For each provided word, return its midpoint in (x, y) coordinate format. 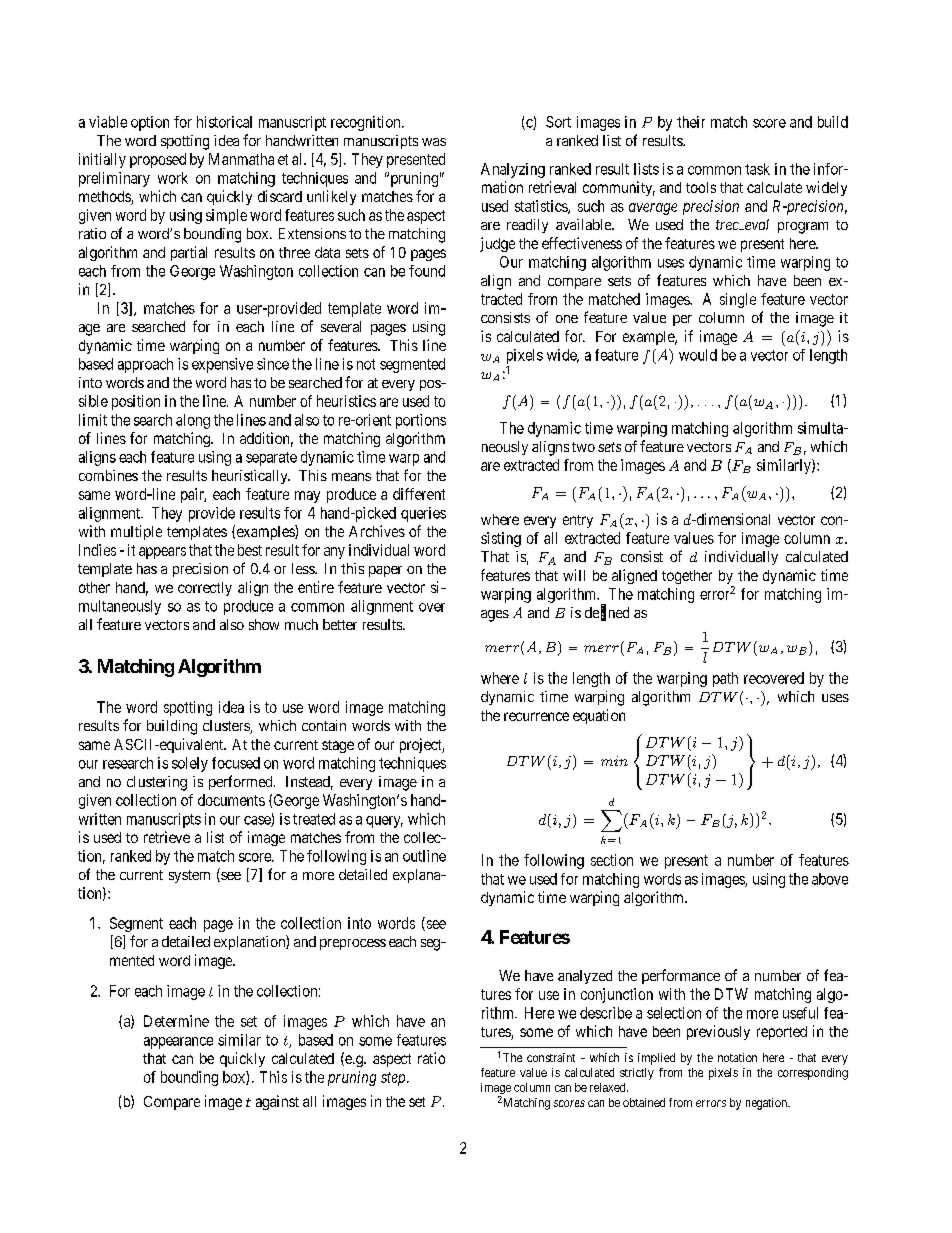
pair (193, 495)
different (419, 494)
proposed (158, 160)
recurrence (536, 716)
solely (190, 764)
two (583, 447)
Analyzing (513, 170)
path (725, 679)
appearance (178, 1043)
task (757, 169)
